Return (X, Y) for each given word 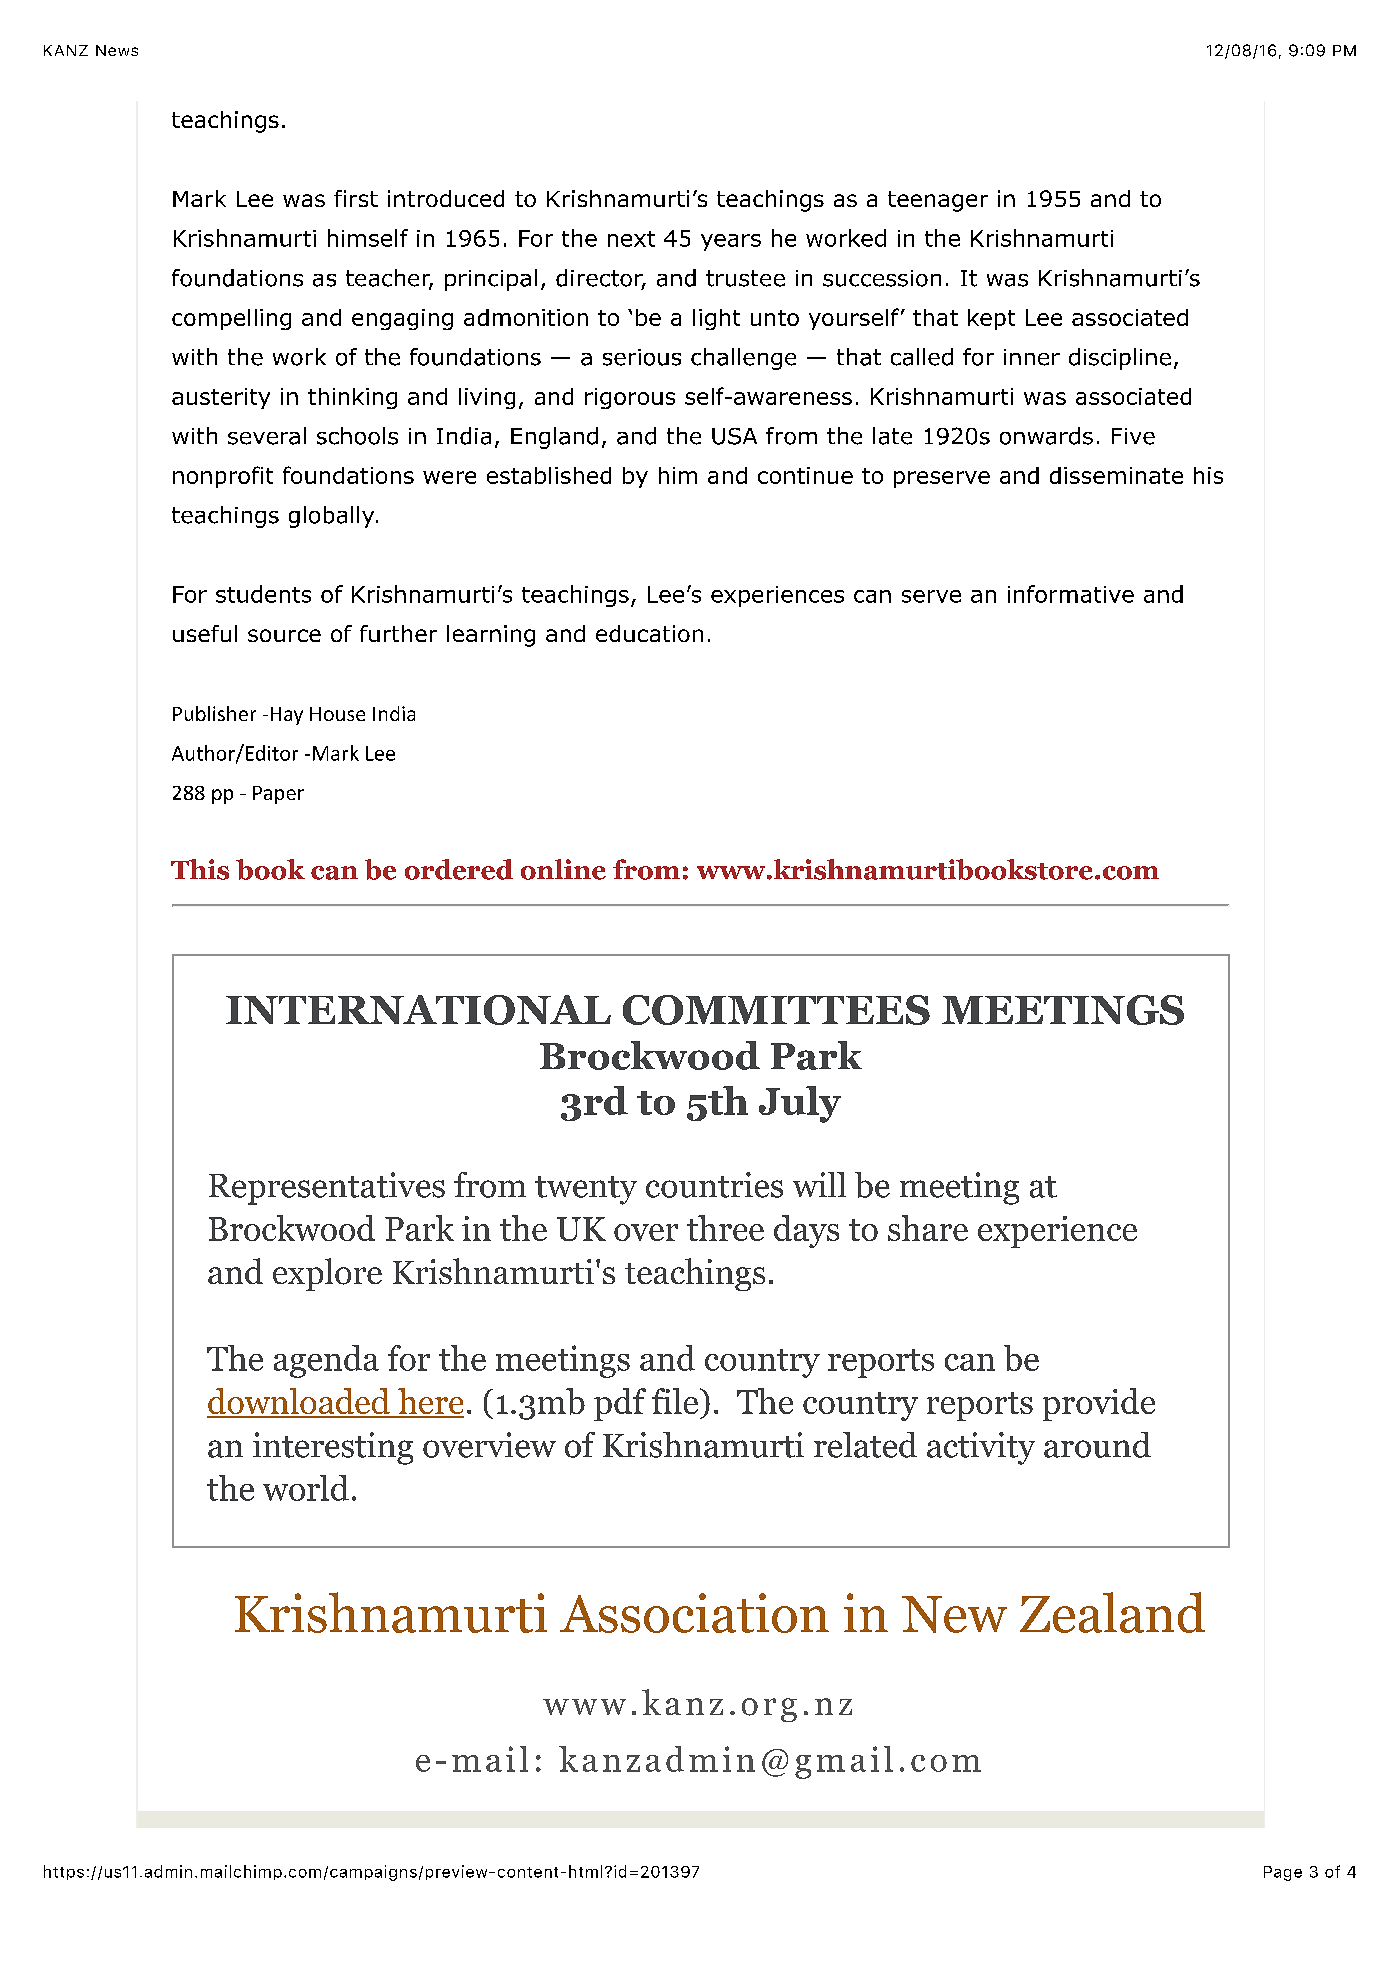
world (306, 1488)
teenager (938, 201)
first (356, 198)
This (200, 869)
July (800, 1104)
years (731, 242)
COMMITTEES (776, 1010)
